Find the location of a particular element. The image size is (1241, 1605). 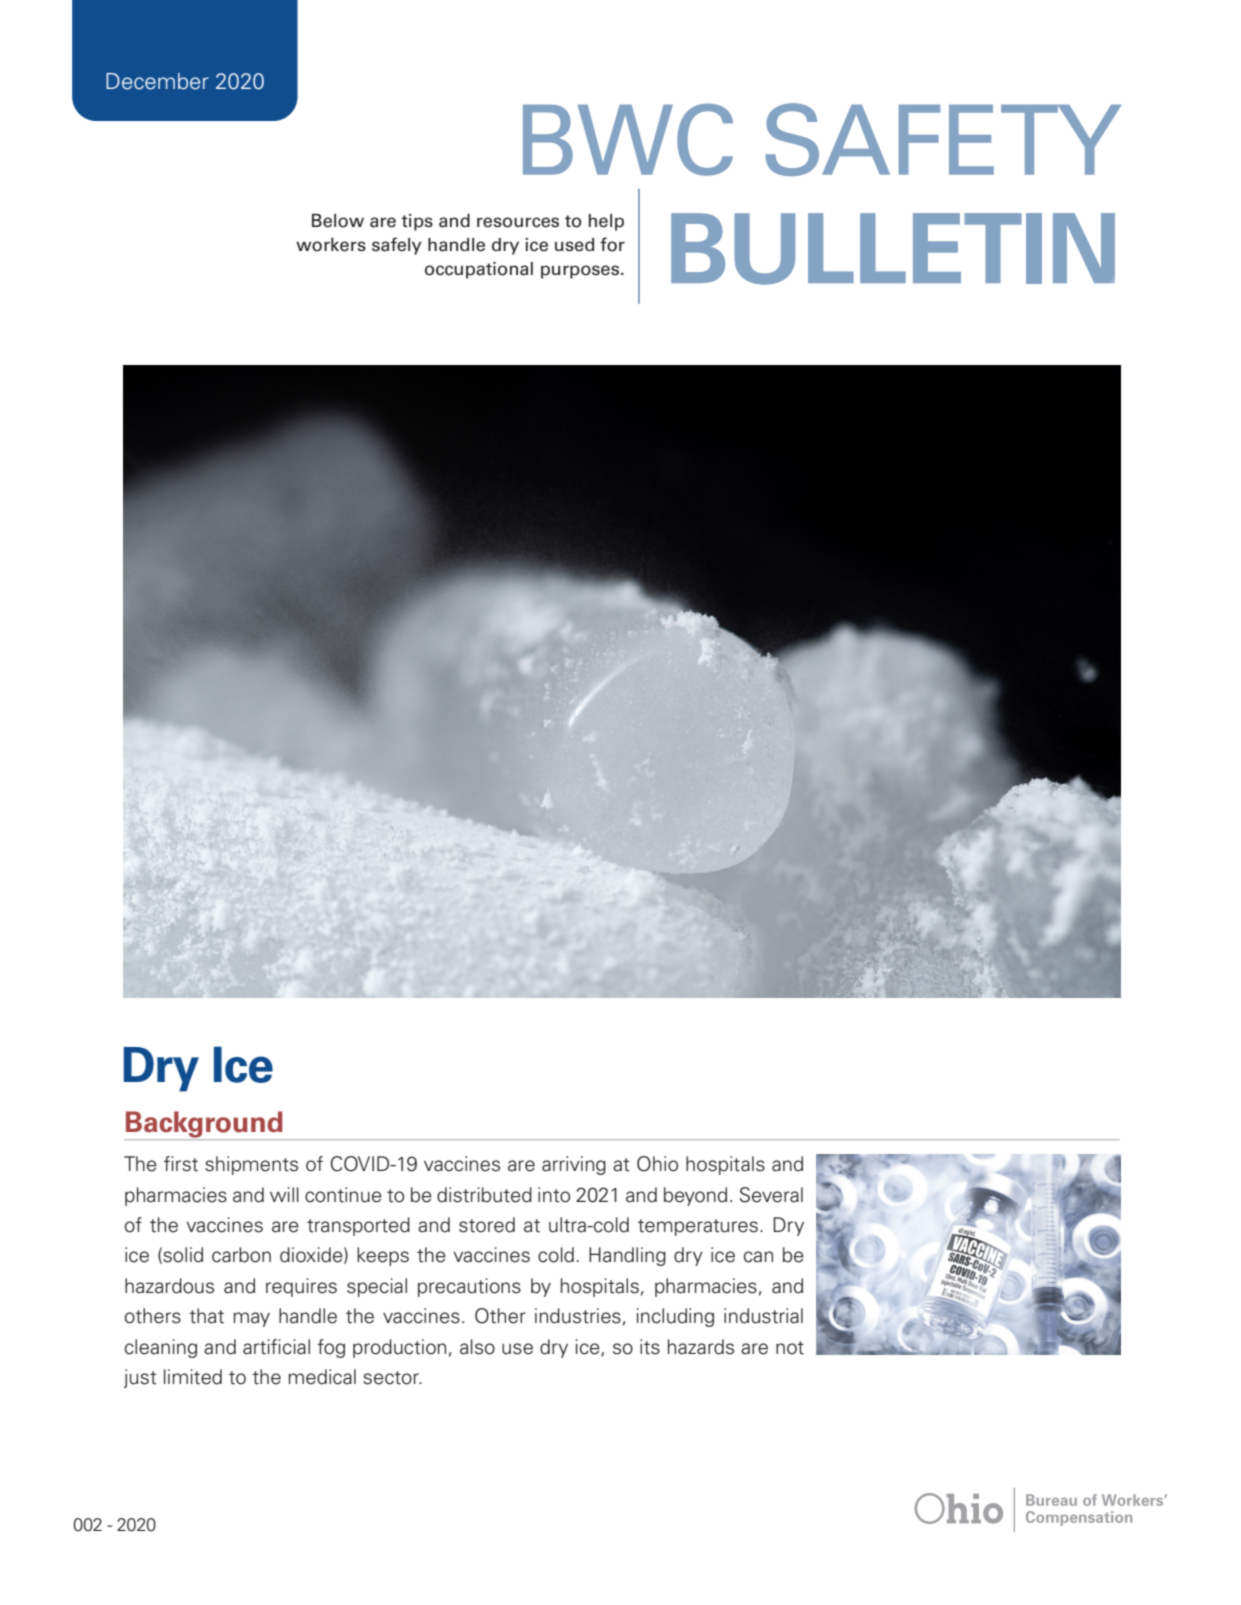

BULLETIN is located at coordinates (893, 249).
